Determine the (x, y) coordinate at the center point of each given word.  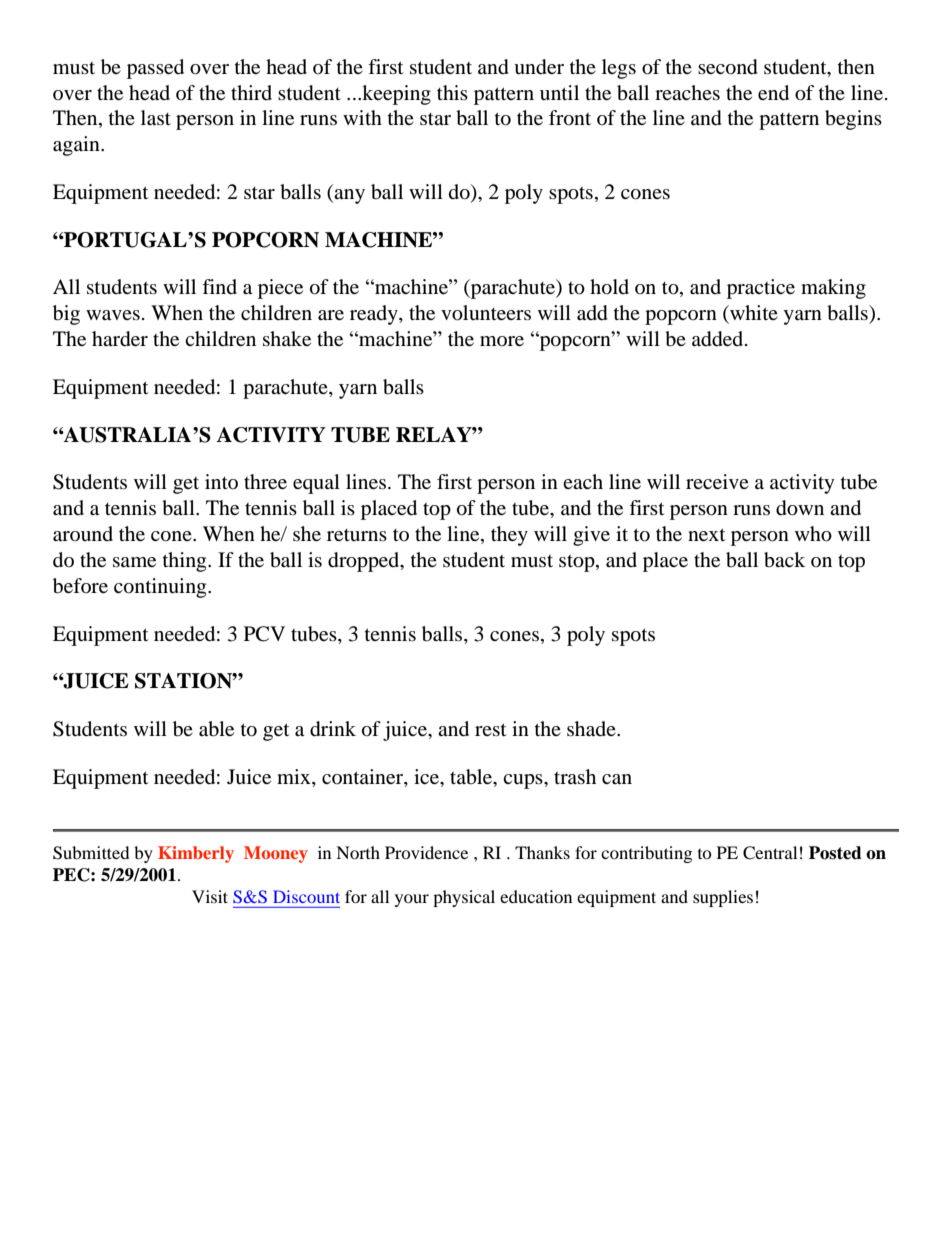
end (773, 93)
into (221, 481)
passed (155, 69)
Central (770, 853)
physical (464, 898)
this (452, 92)
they (509, 536)
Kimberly (196, 854)
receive (717, 481)
